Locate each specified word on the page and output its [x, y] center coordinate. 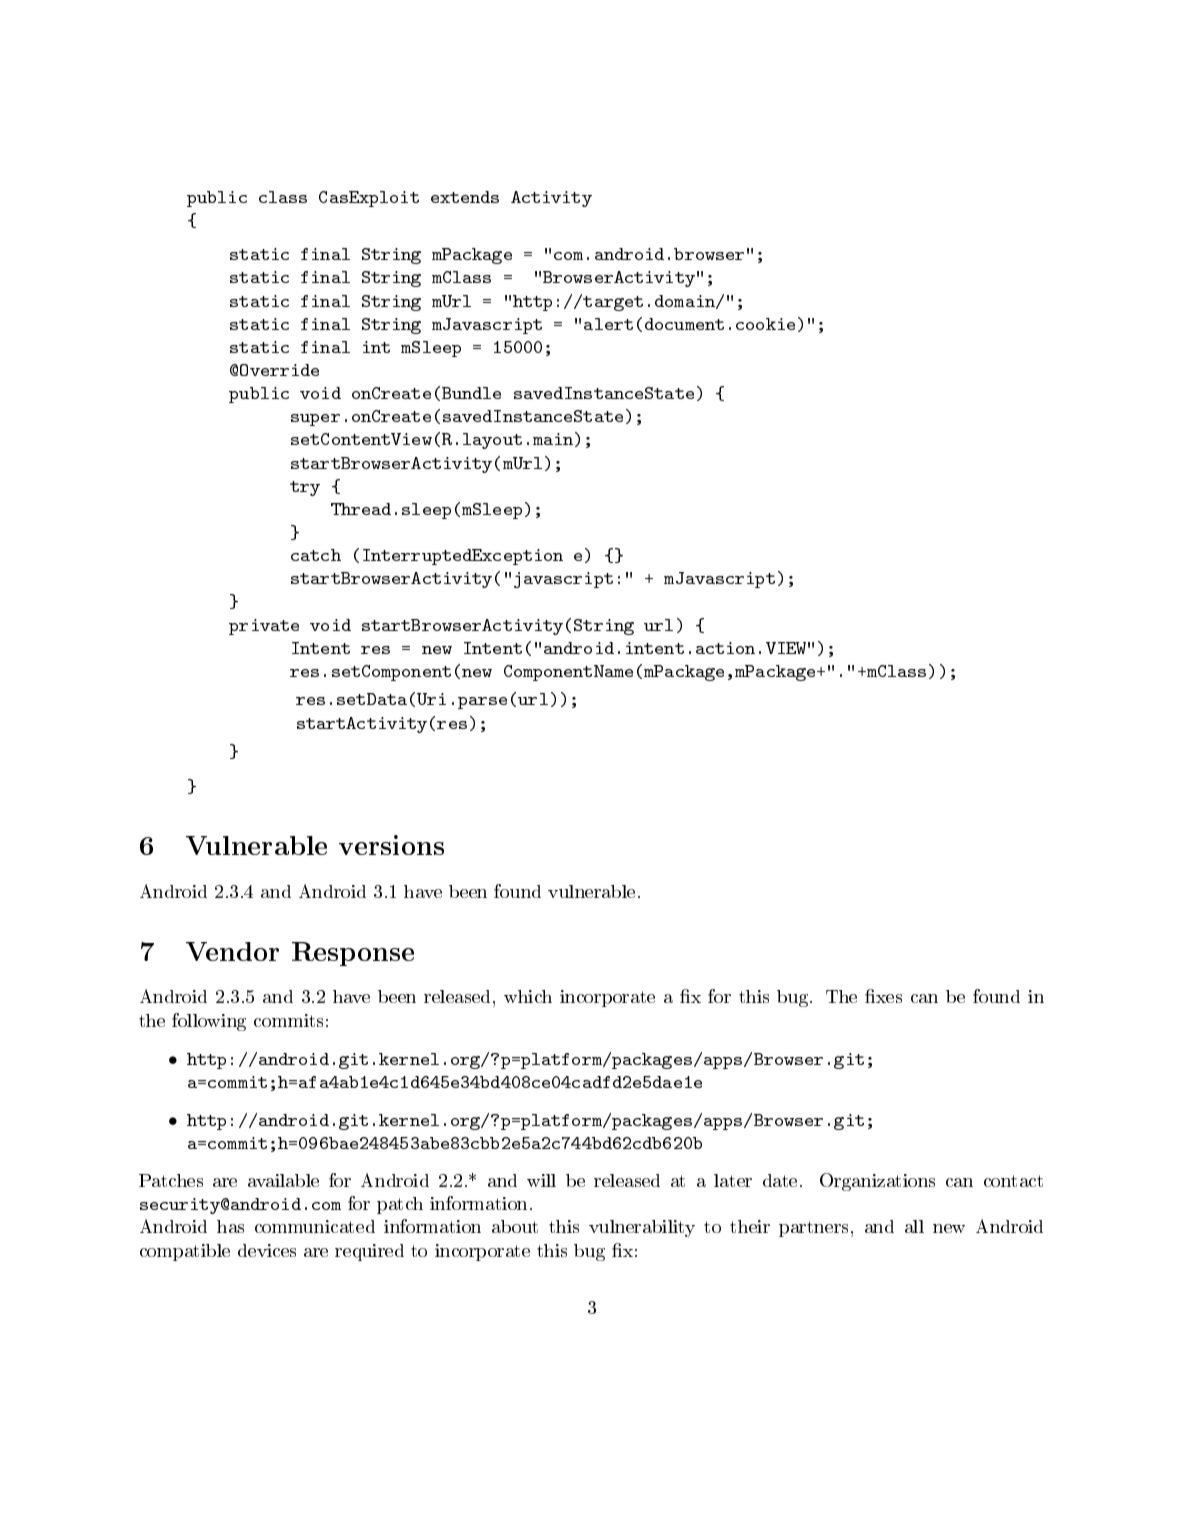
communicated [315, 1226]
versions [391, 845]
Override [279, 370]
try [305, 488]
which [528, 996]
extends [465, 197]
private [264, 627]
